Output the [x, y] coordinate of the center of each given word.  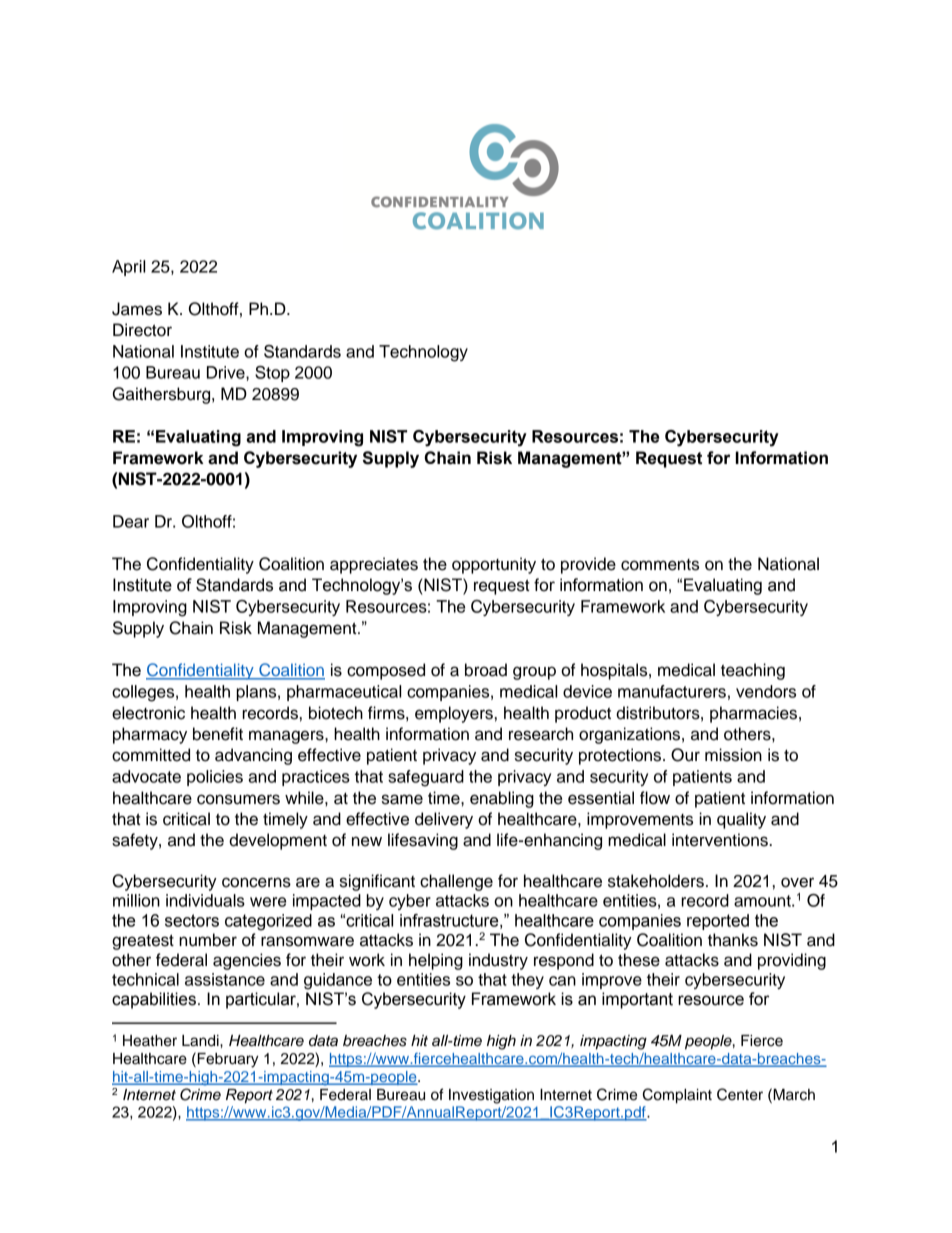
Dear [131, 521]
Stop [272, 374]
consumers [238, 799]
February [227, 1060]
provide [588, 565]
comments [660, 565]
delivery [444, 820]
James [137, 309]
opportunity [494, 565]
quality [741, 820]
